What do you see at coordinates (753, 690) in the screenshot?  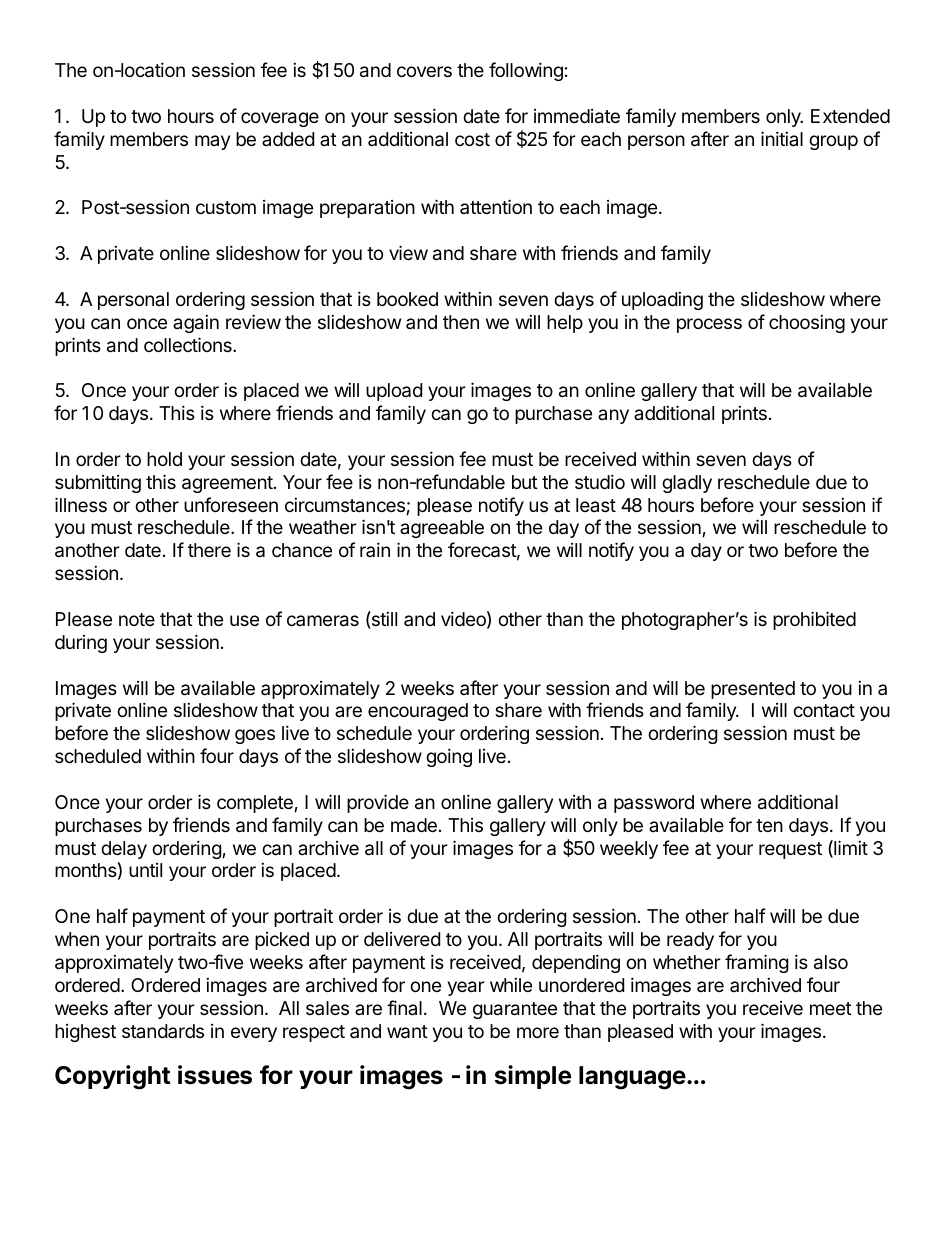 I see `presented` at bounding box center [753, 690].
